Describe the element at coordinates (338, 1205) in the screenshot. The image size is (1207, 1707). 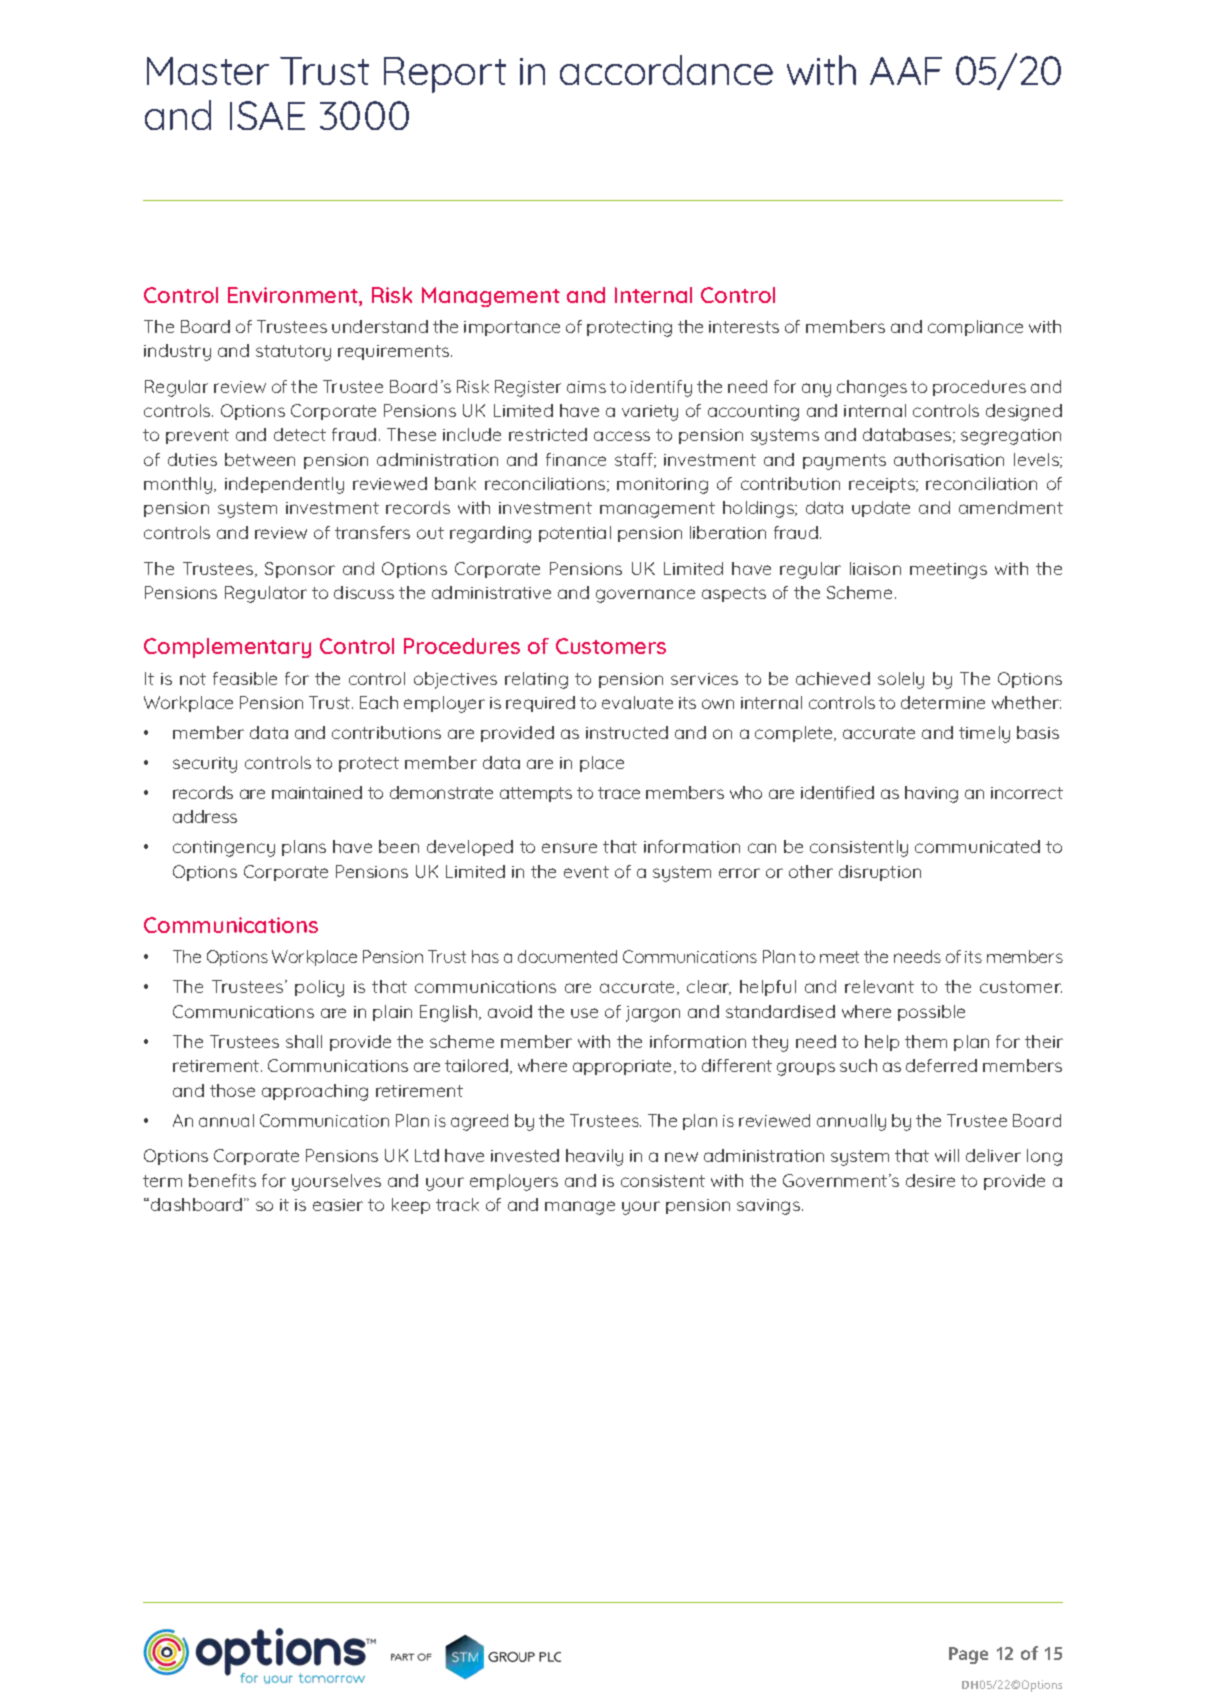
I see `easier` at that location.
